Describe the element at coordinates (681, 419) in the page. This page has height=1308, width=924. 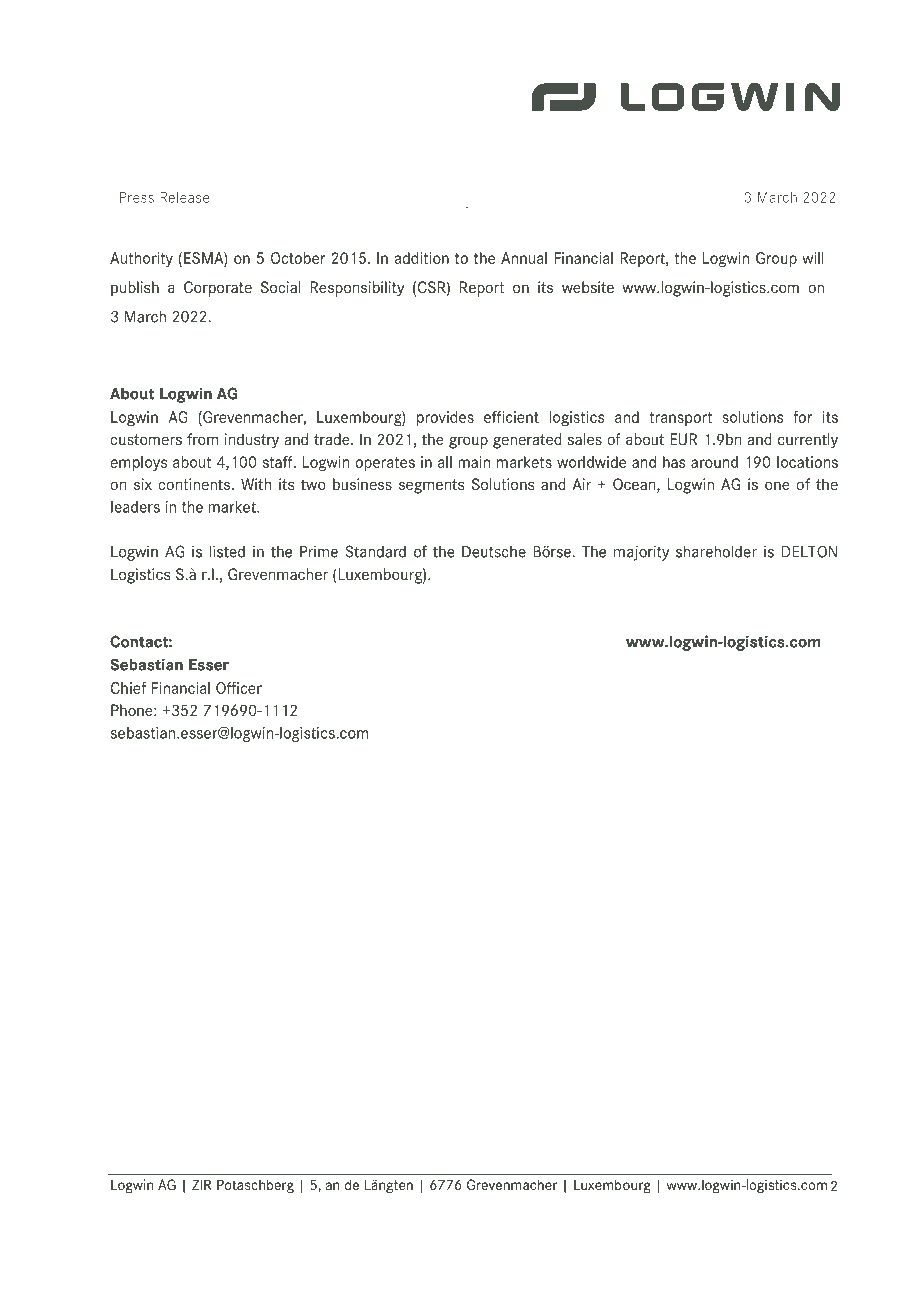
I see `transport` at that location.
